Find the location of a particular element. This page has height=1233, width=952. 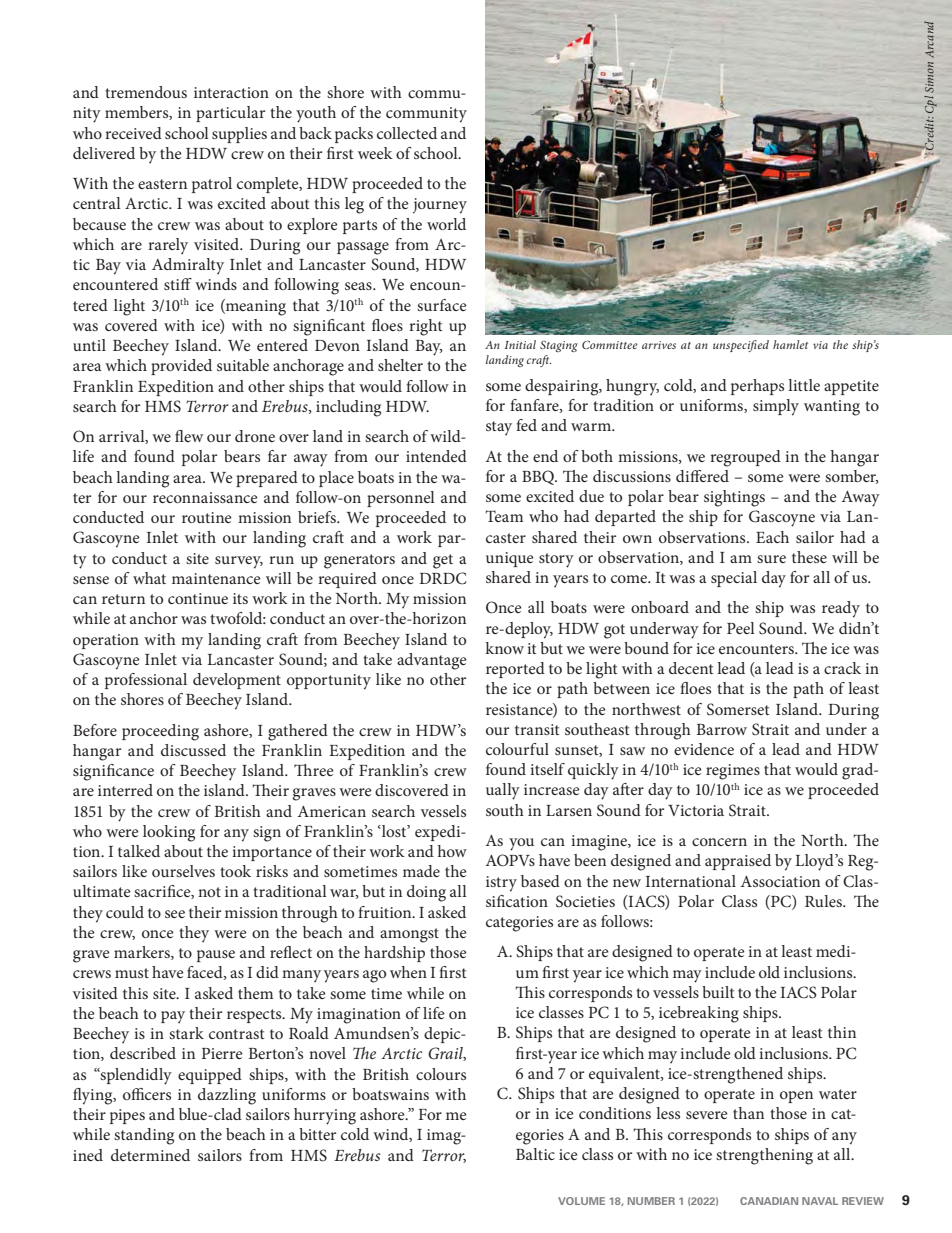

arrives is located at coordinates (659, 345).
